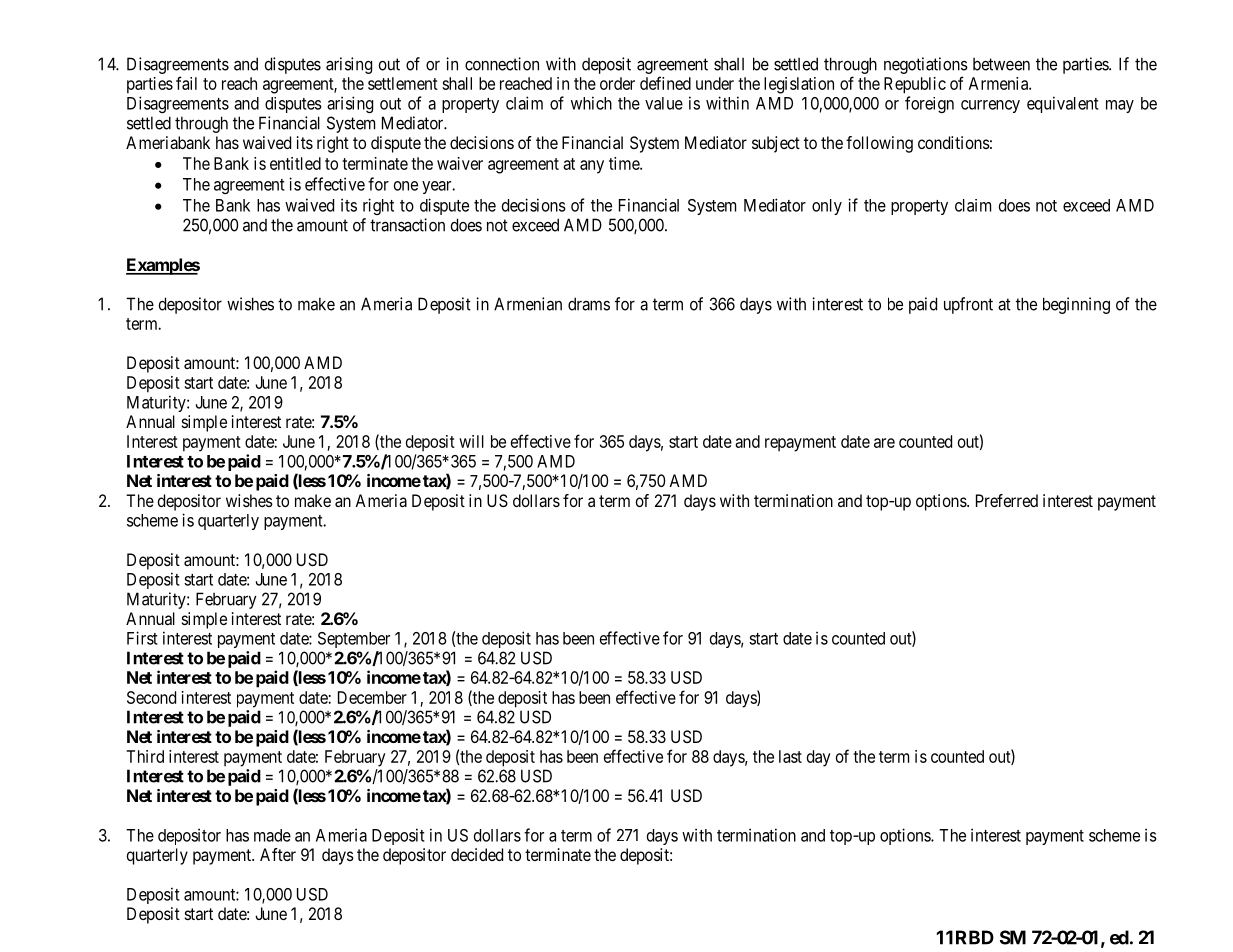 This page has height=952, width=1233. What do you see at coordinates (617, 83) in the page?
I see `order` at bounding box center [617, 83].
